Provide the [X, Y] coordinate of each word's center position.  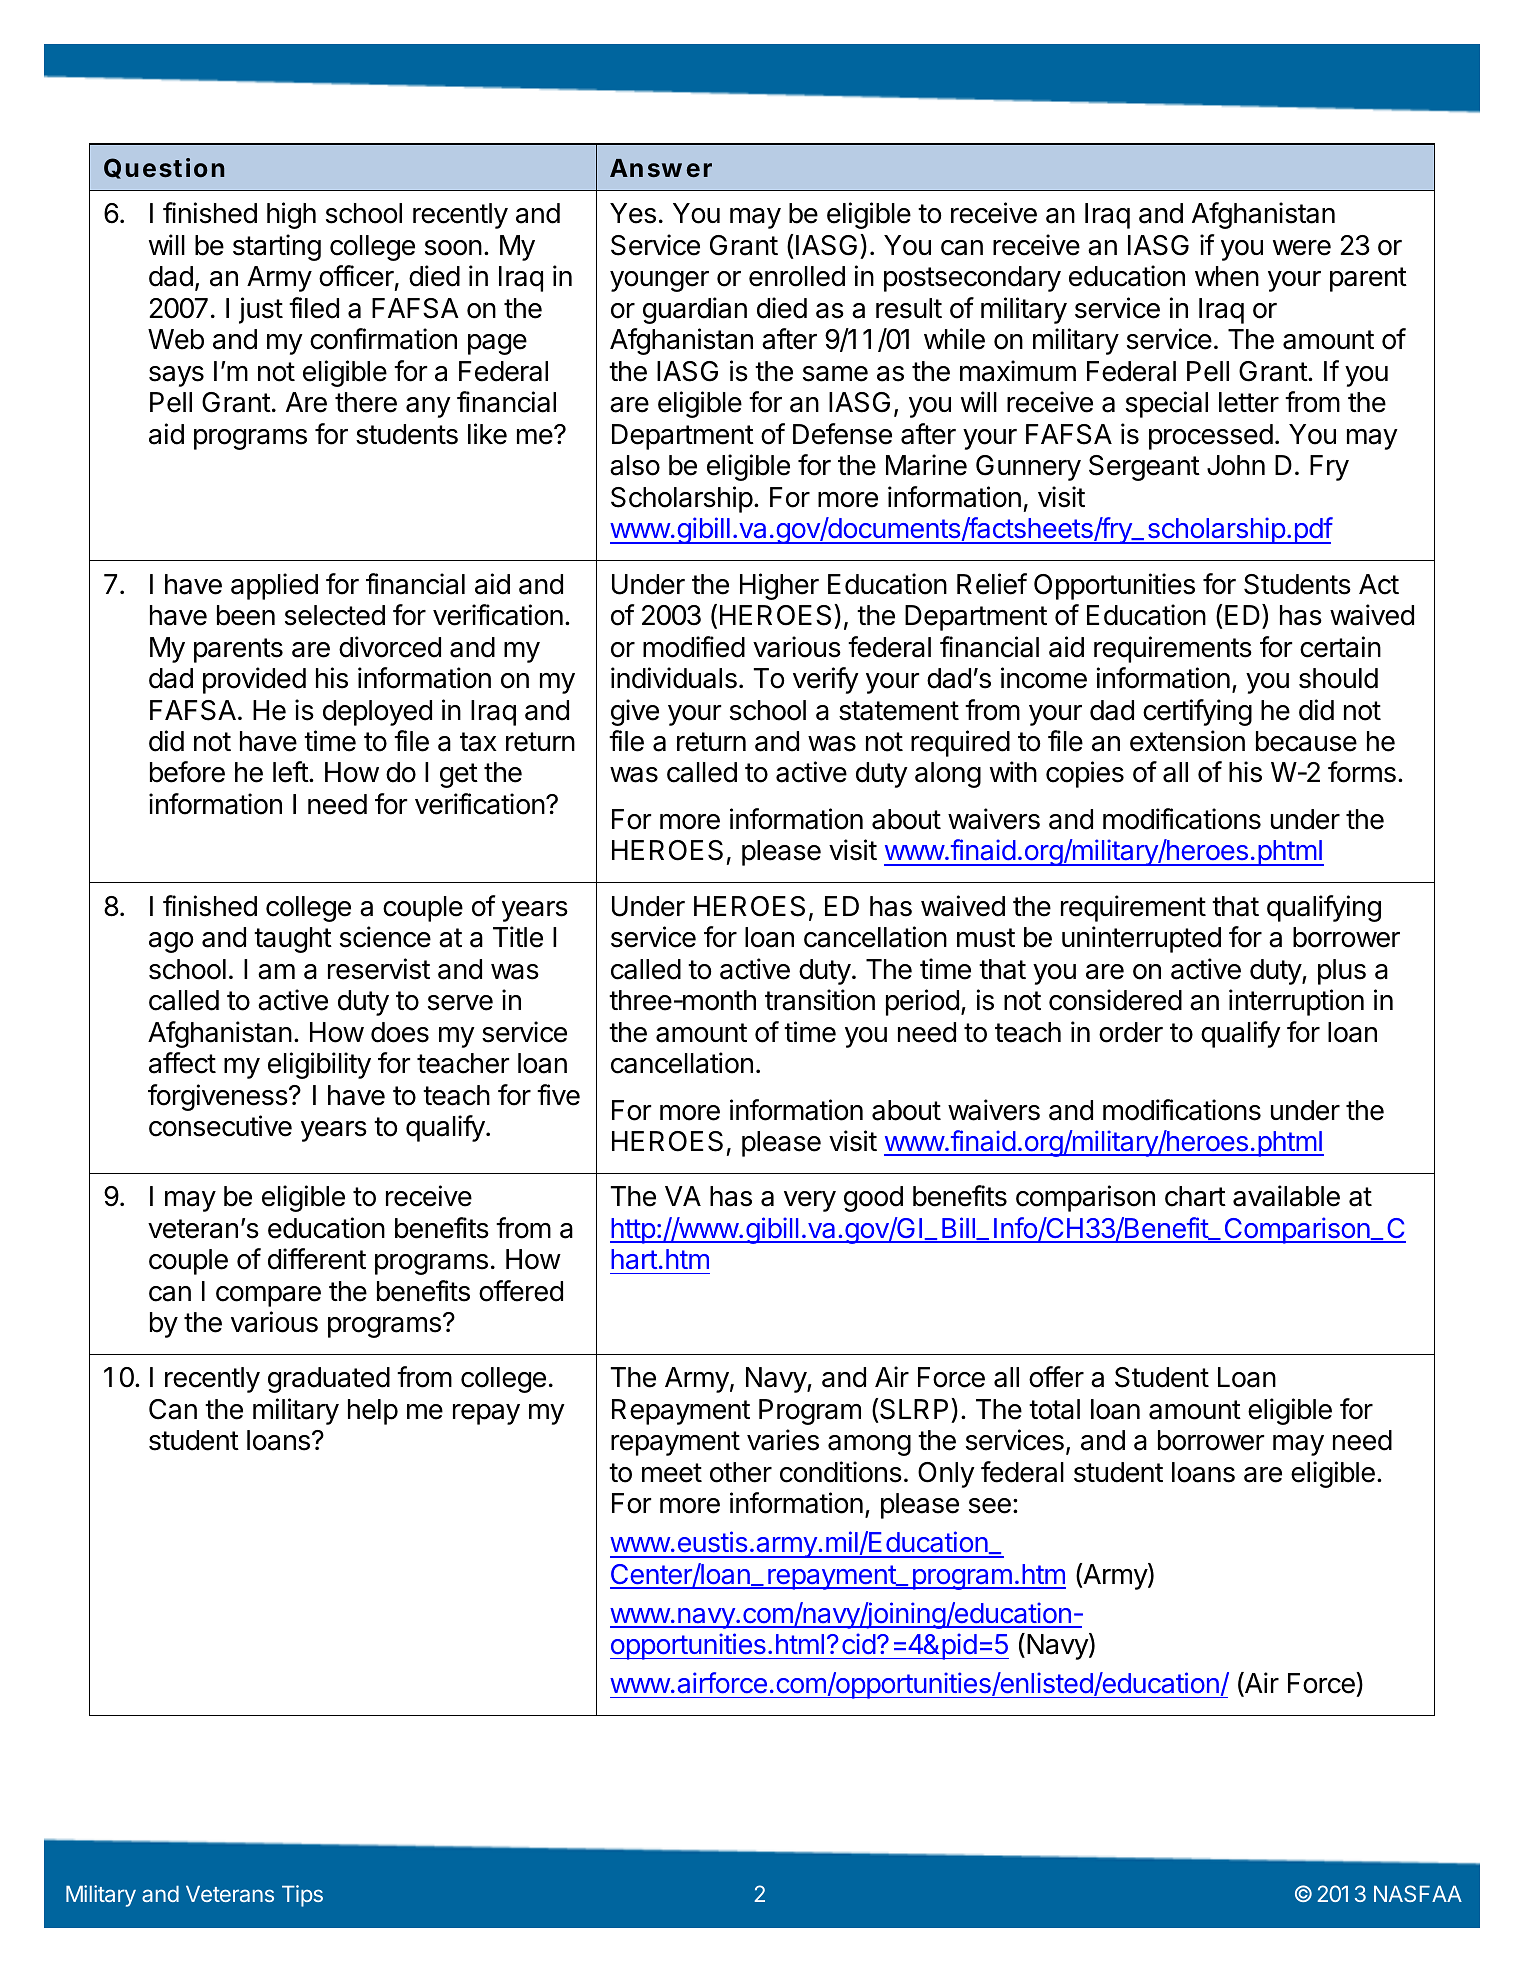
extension [1187, 741]
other [741, 1472]
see [990, 1506]
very [810, 1201]
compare [268, 1296]
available [1286, 1196]
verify [826, 680]
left [291, 772]
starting [277, 247]
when [1227, 276]
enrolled [797, 276]
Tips [302, 1896]
